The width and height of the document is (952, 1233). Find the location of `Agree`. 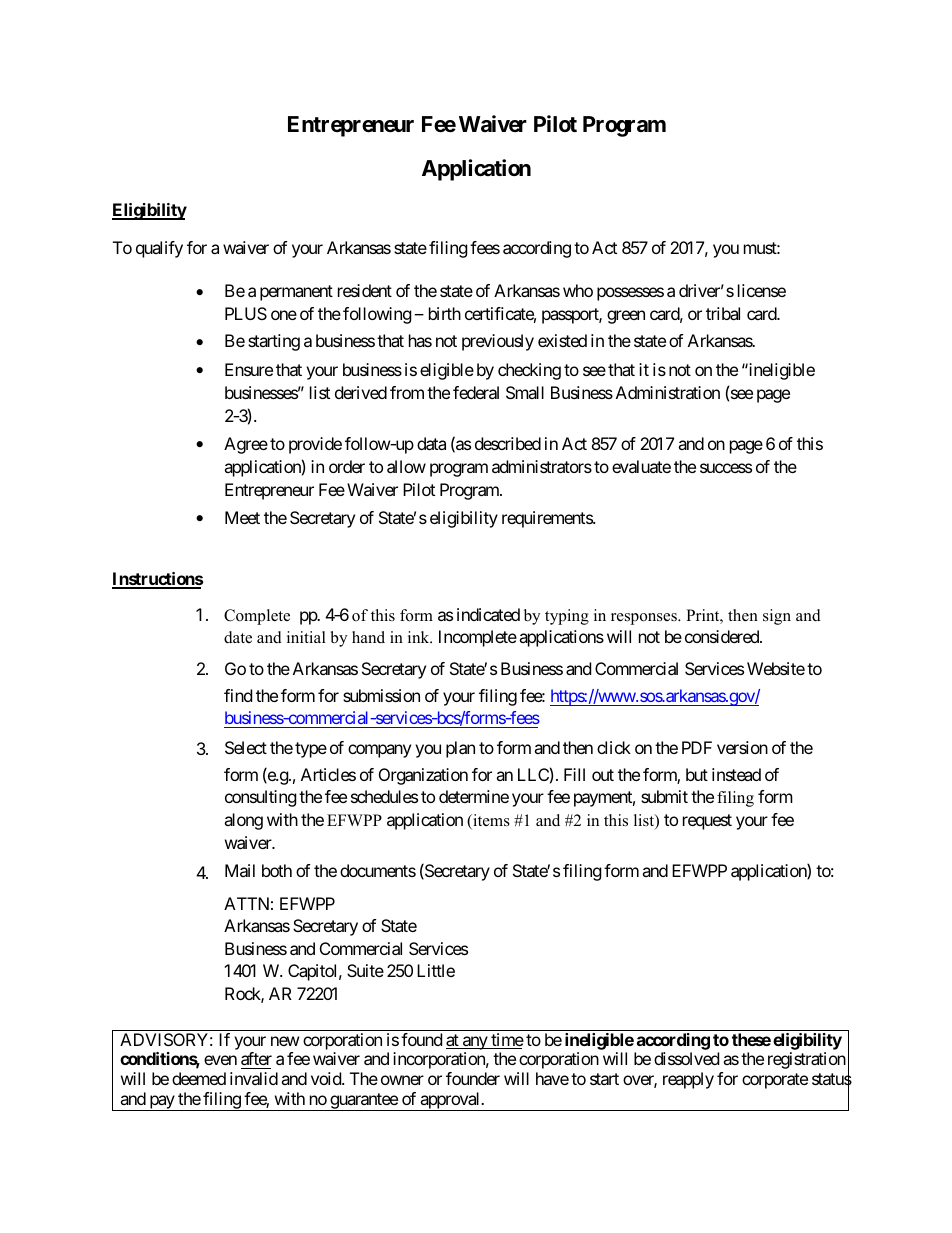

Agree is located at coordinates (246, 445).
